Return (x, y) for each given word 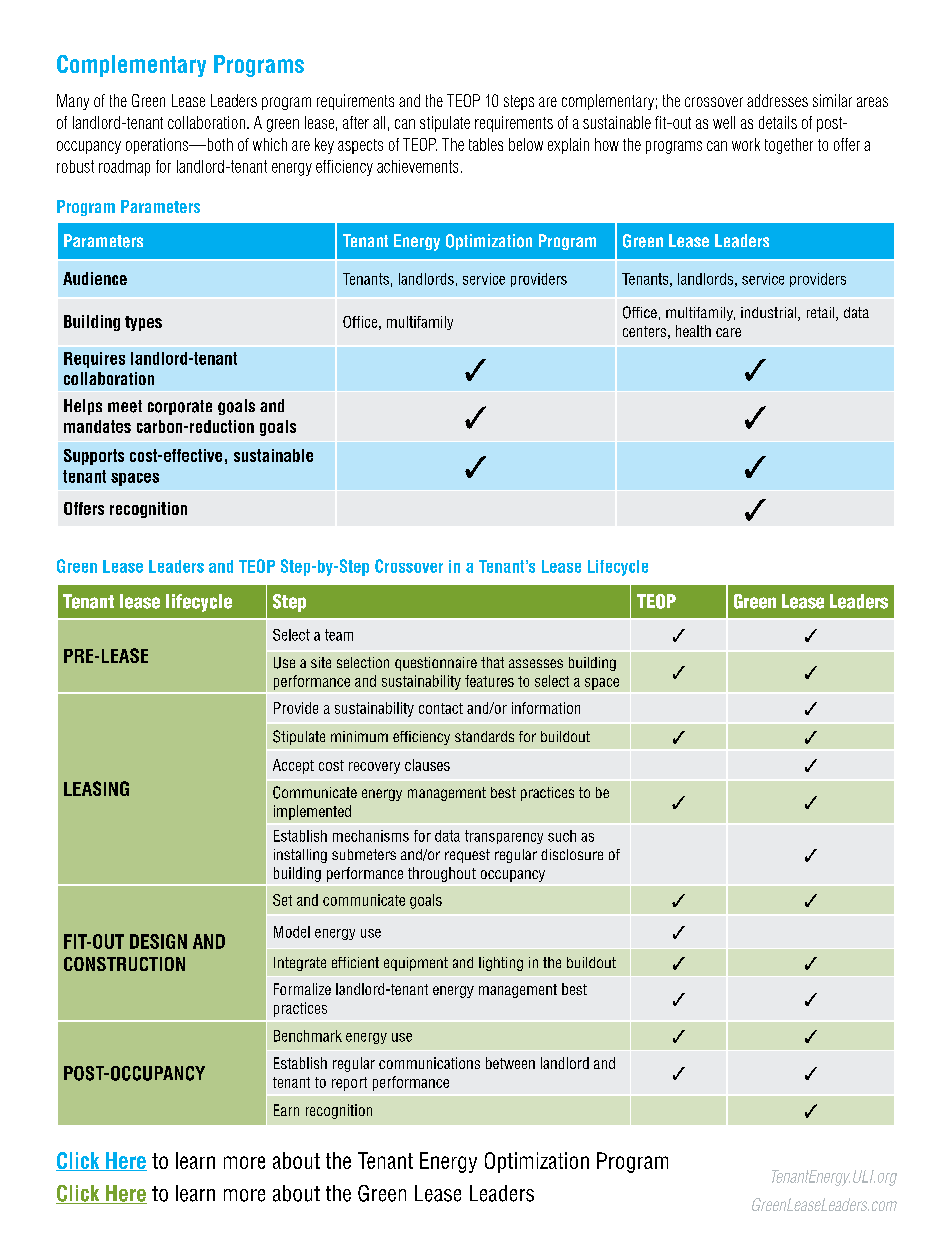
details (778, 122)
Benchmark (308, 1036)
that (492, 662)
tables (486, 144)
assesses (536, 663)
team (339, 635)
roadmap (124, 168)
